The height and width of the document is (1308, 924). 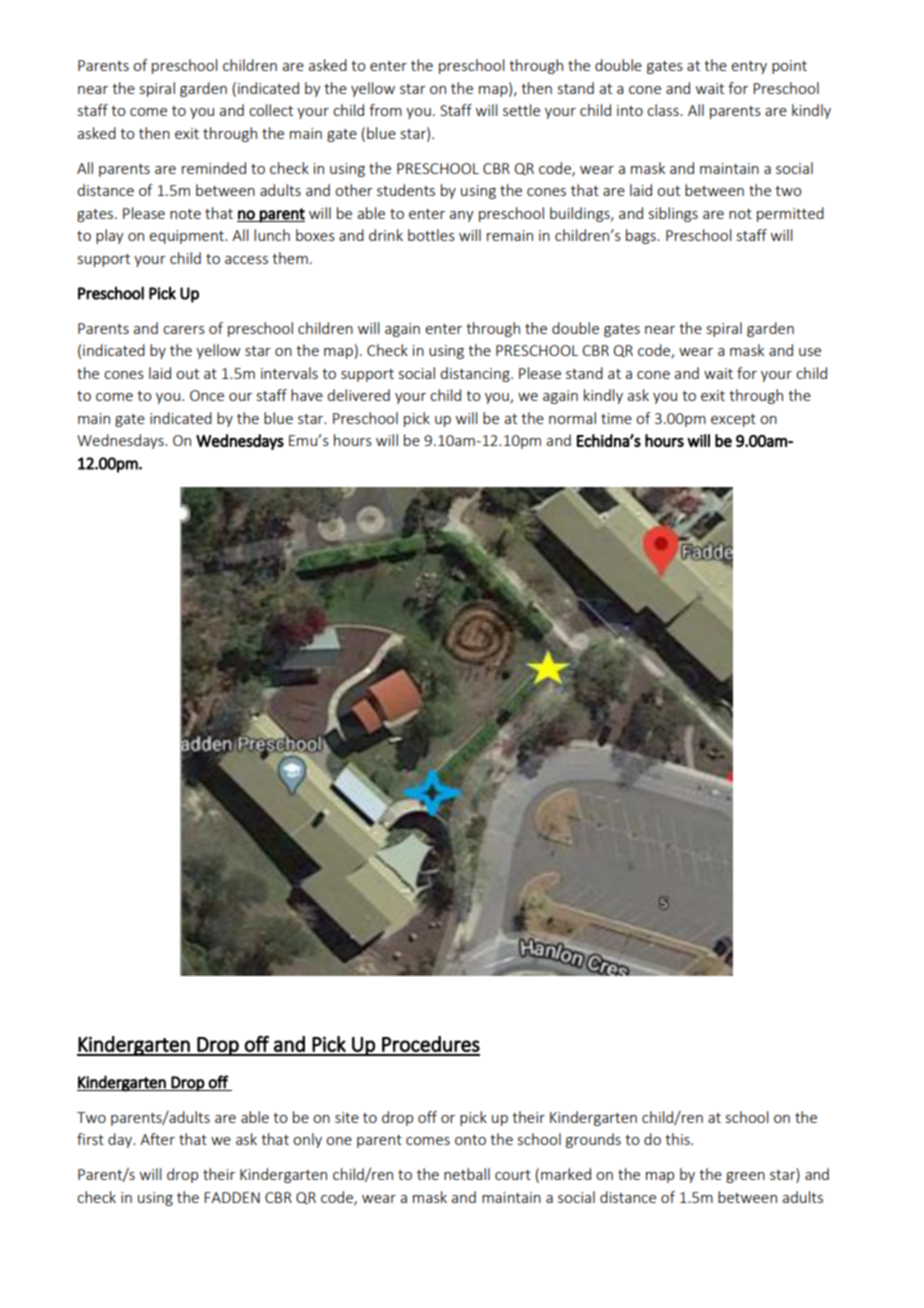 What do you see at coordinates (385, 110) in the document?
I see `from` at bounding box center [385, 110].
